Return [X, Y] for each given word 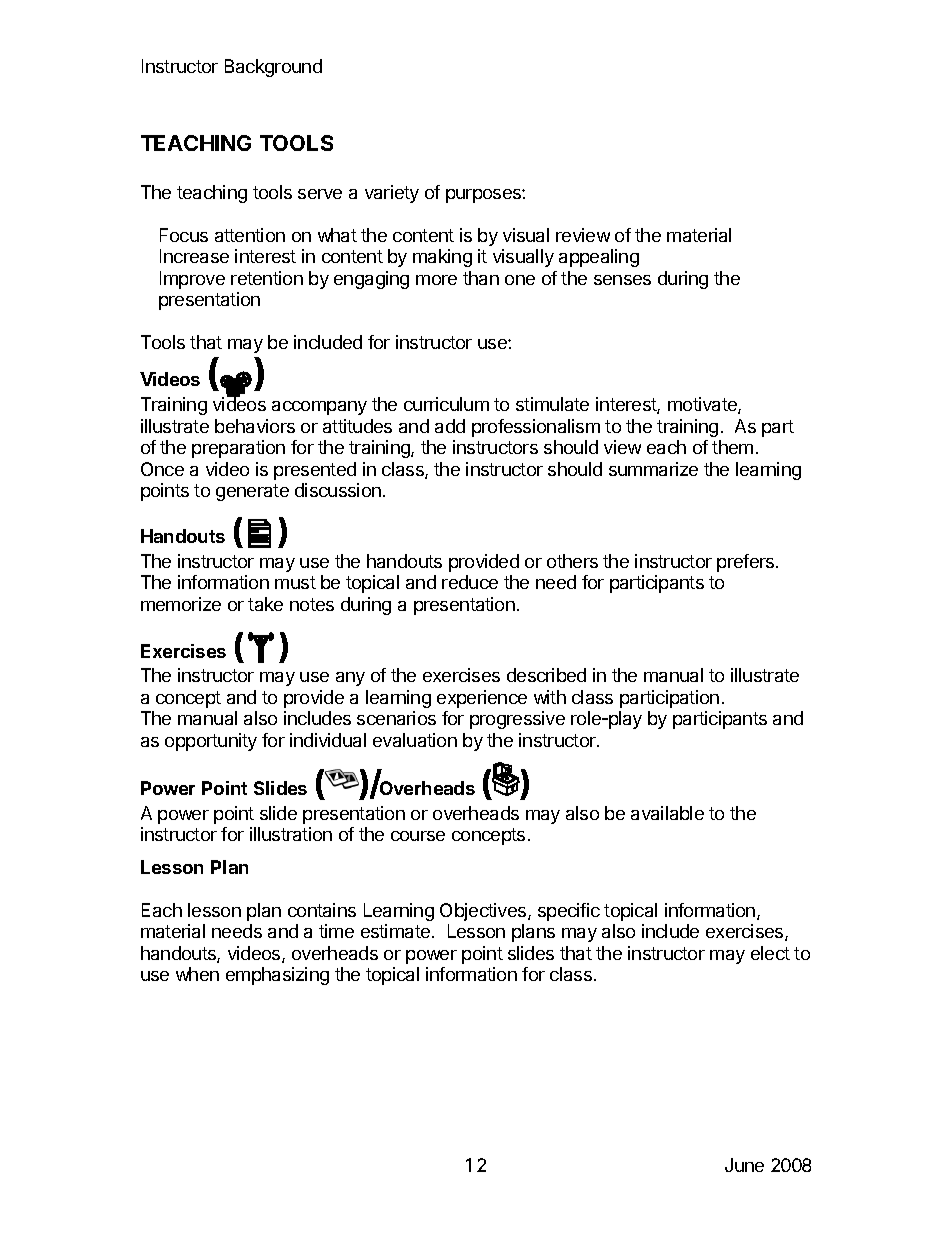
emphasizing [277, 976]
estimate [395, 931]
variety [392, 194]
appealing [599, 258]
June [744, 1165]
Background [273, 68]
